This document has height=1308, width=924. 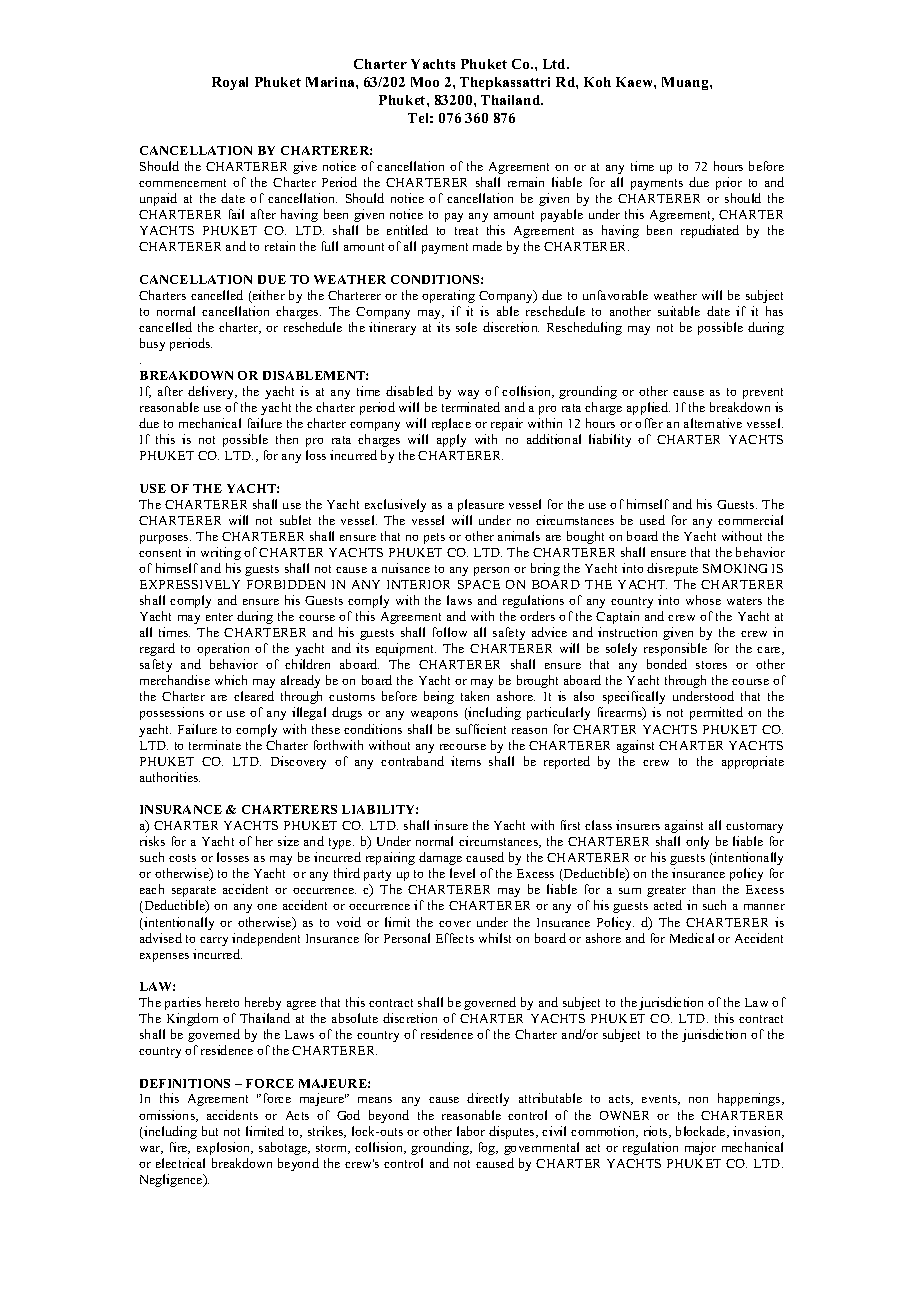 What do you see at coordinates (462, 873) in the document?
I see `level` at bounding box center [462, 873].
